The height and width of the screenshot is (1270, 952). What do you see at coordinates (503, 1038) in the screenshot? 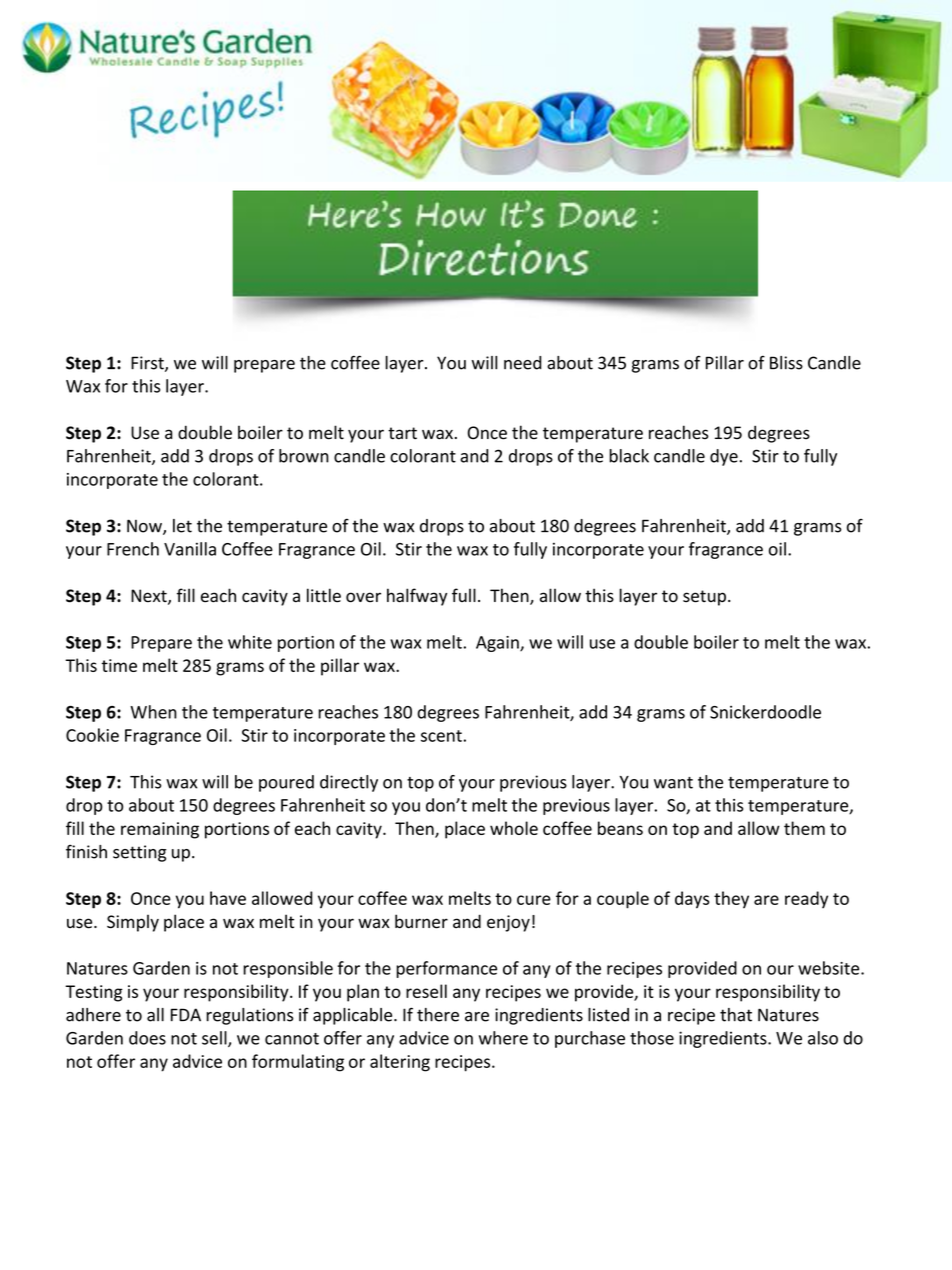
I see `where` at bounding box center [503, 1038].
